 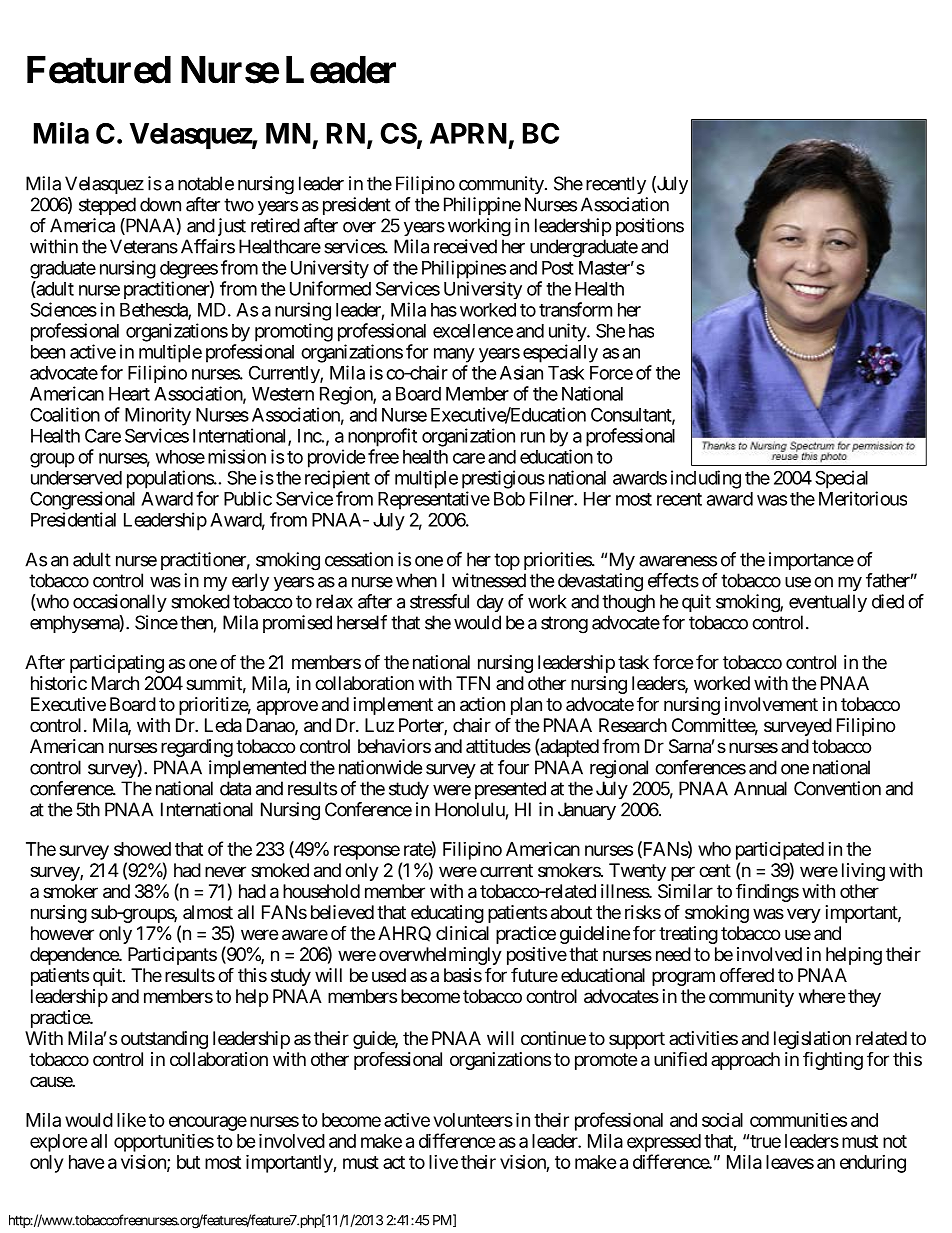 I want to click on APRN, so click(x=468, y=133).
